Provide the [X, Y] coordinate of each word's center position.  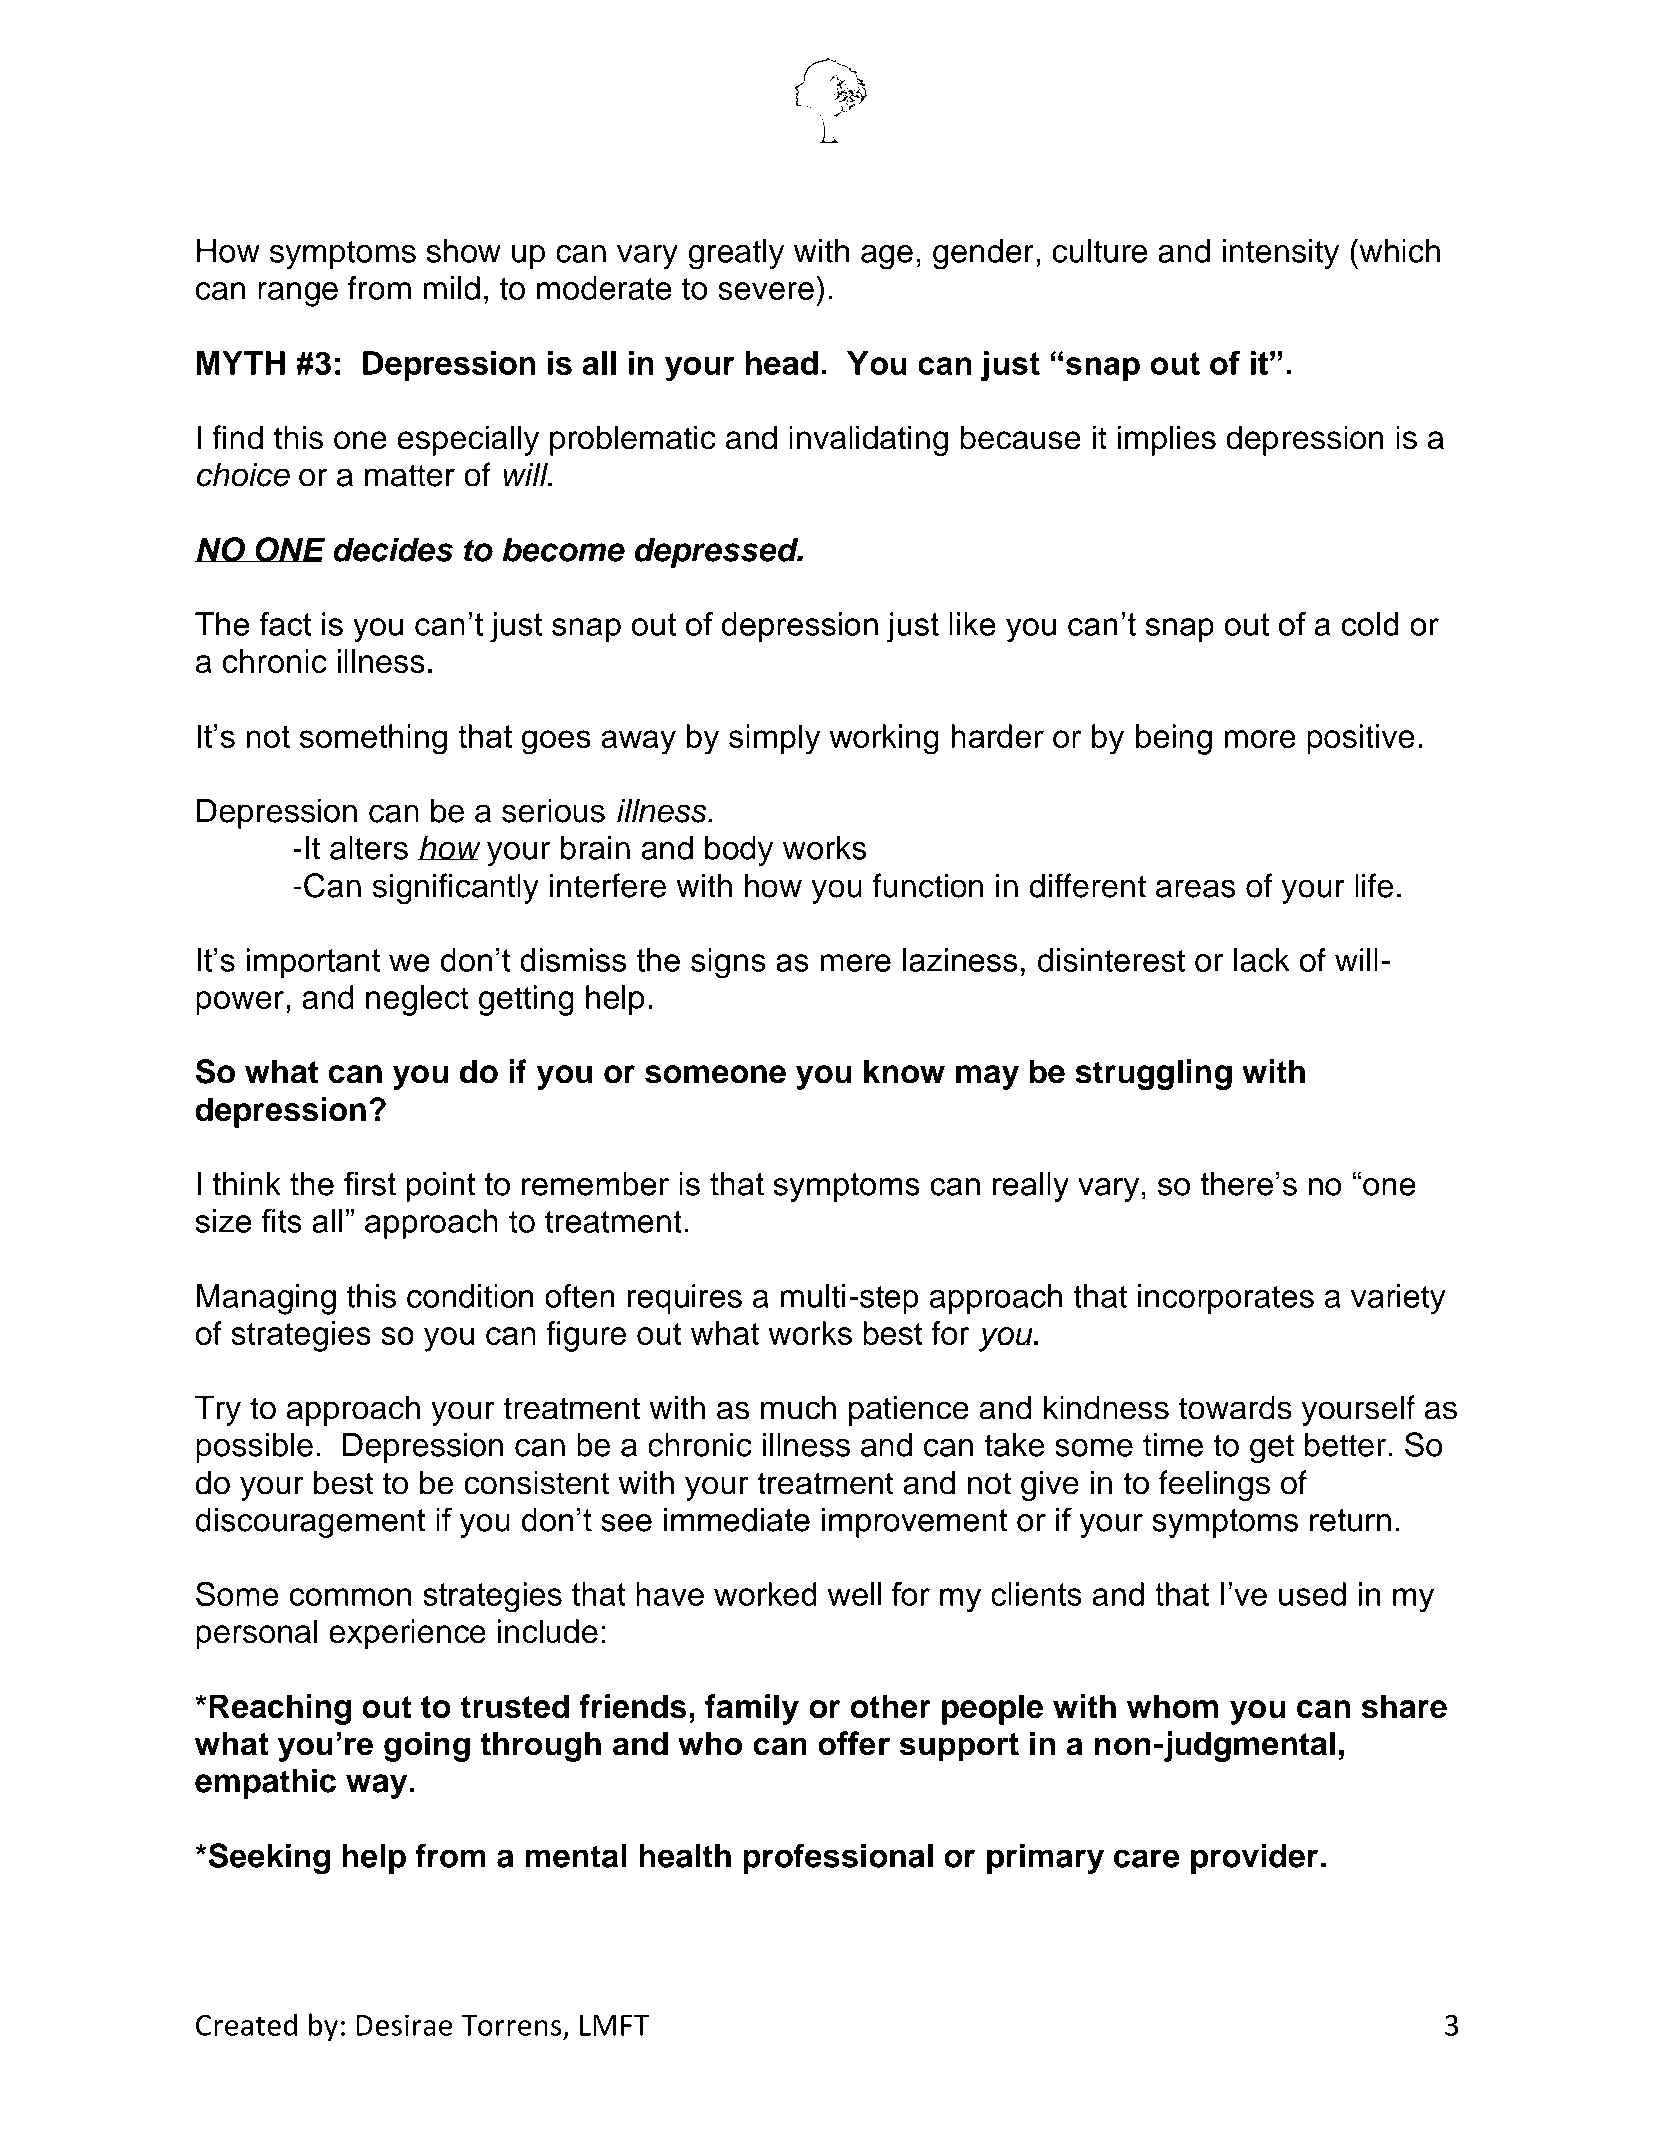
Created [246, 2024]
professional [838, 1858]
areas [1196, 888]
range [298, 294]
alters [369, 847]
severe [766, 291]
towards [1235, 1407]
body [739, 851]
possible [254, 1447]
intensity [1281, 254]
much [798, 1407]
